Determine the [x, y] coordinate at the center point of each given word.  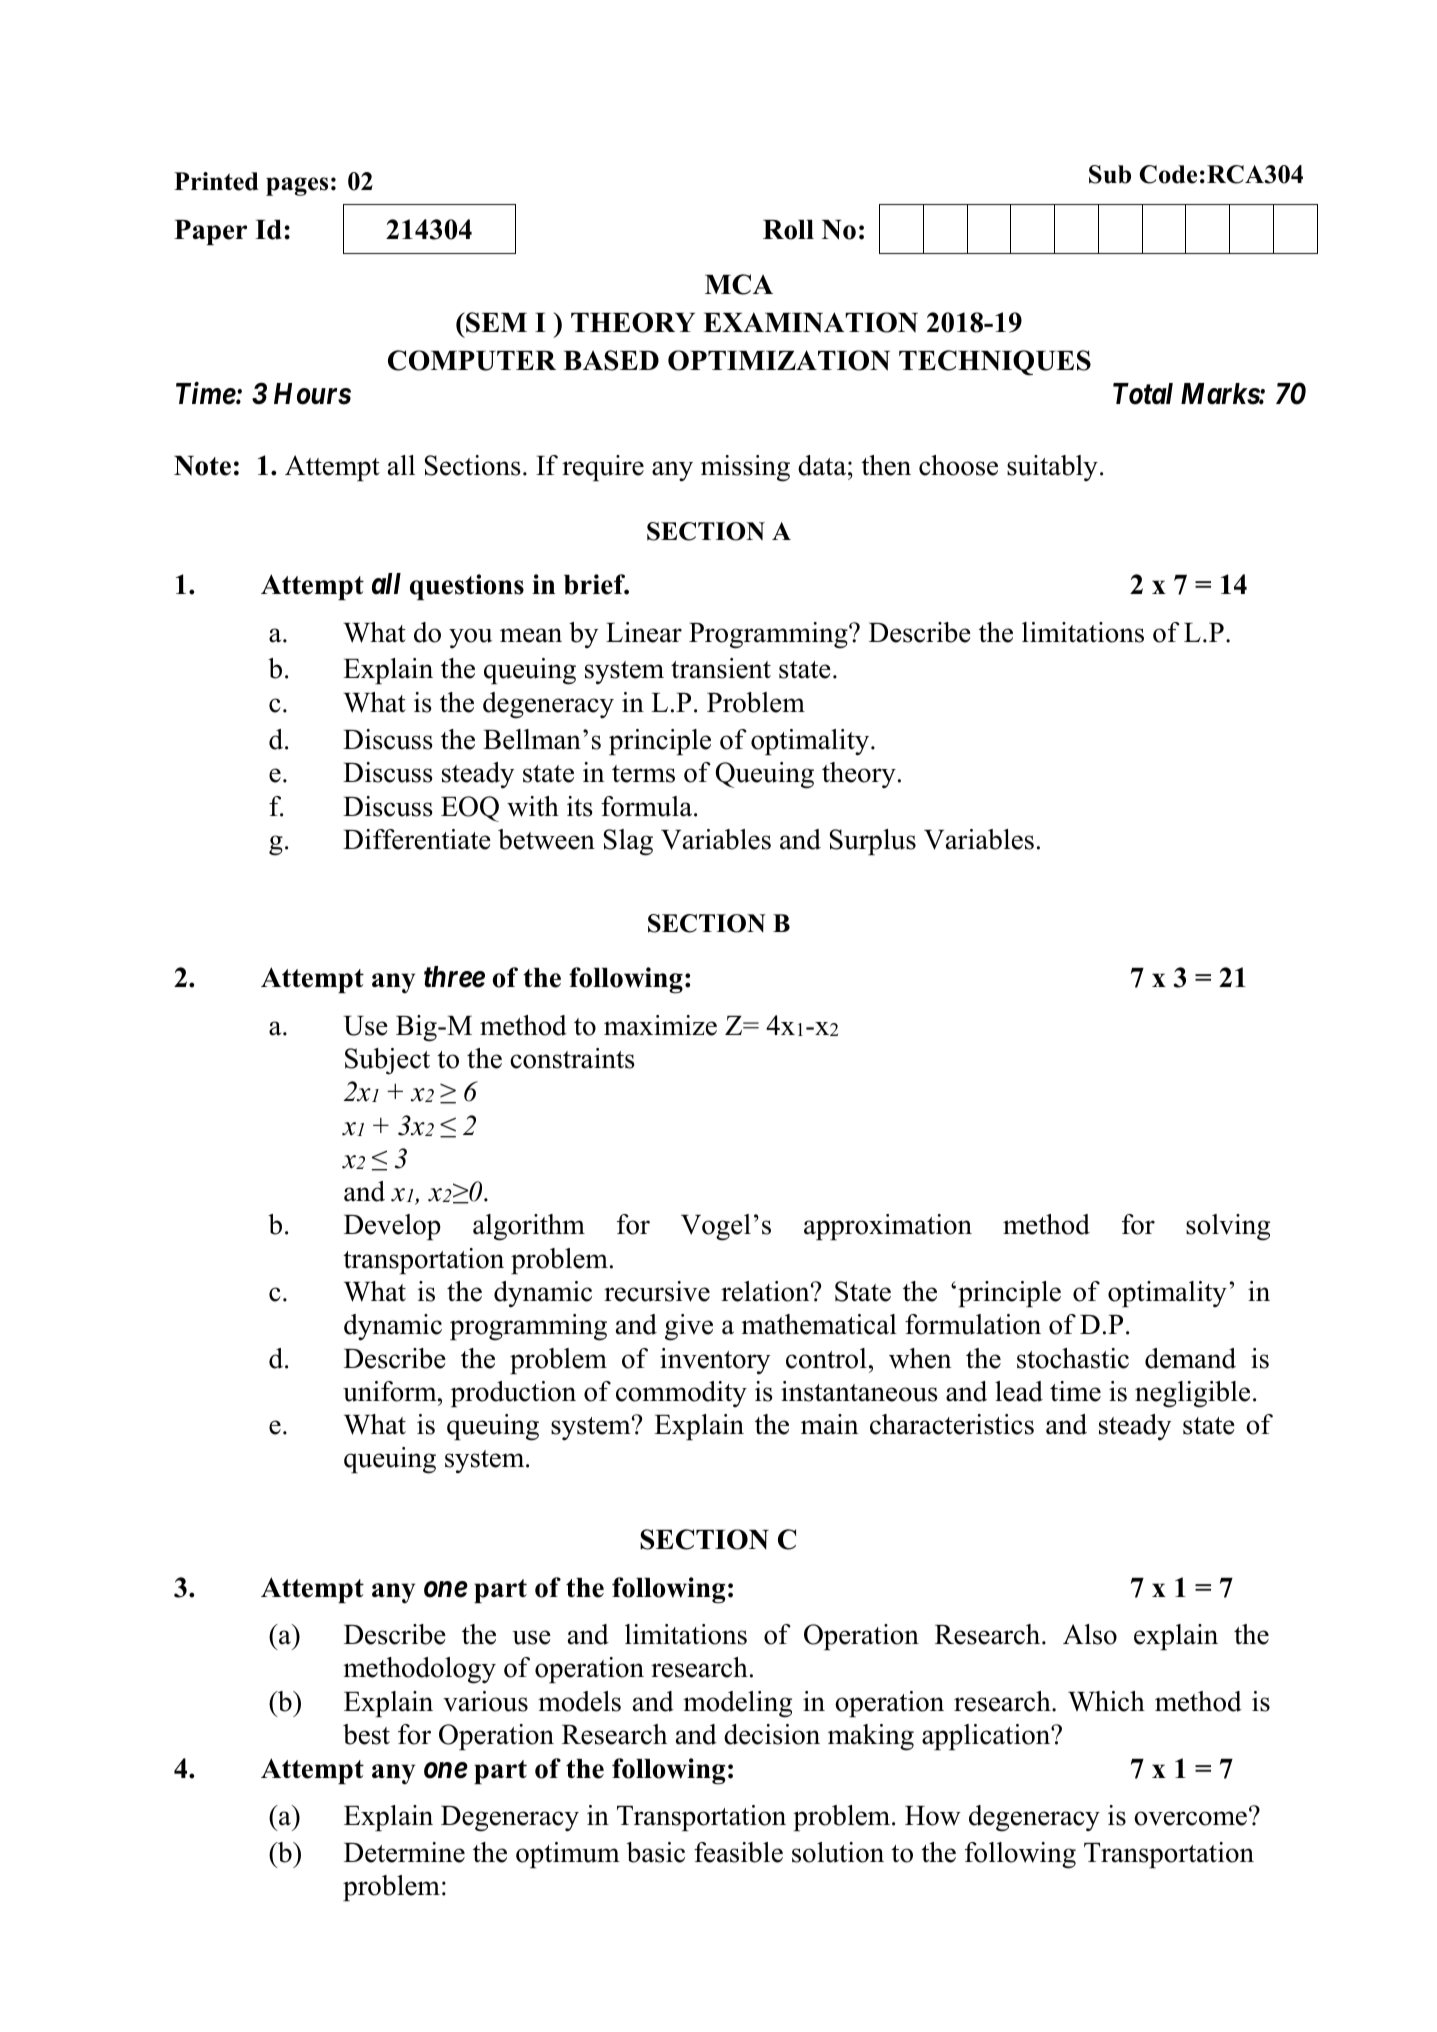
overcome [1190, 1818]
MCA [739, 284]
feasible [738, 1852]
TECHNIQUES [995, 363]
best [366, 1734]
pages [297, 186]
